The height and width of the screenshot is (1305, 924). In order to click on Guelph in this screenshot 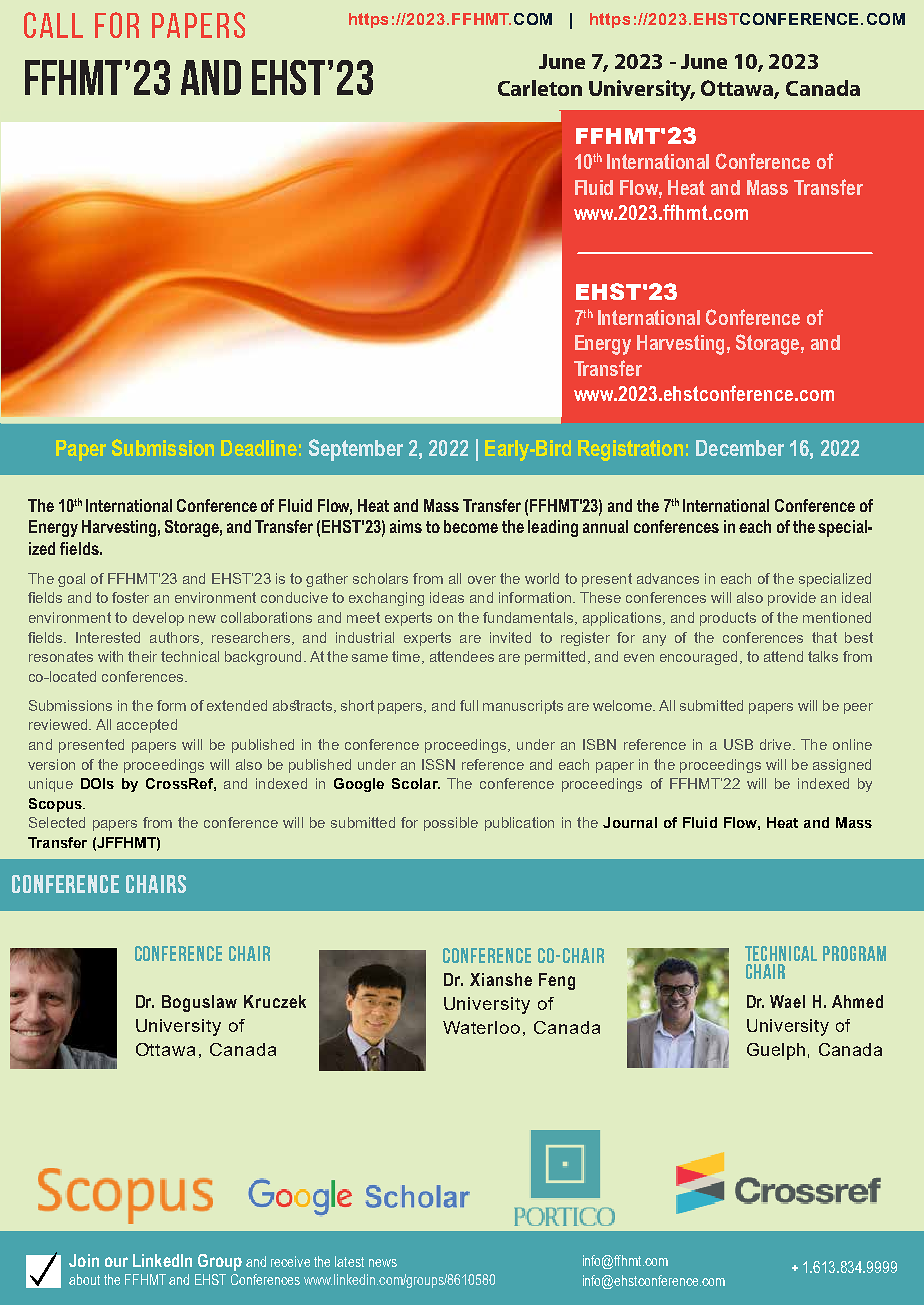, I will do `click(776, 1051)`.
